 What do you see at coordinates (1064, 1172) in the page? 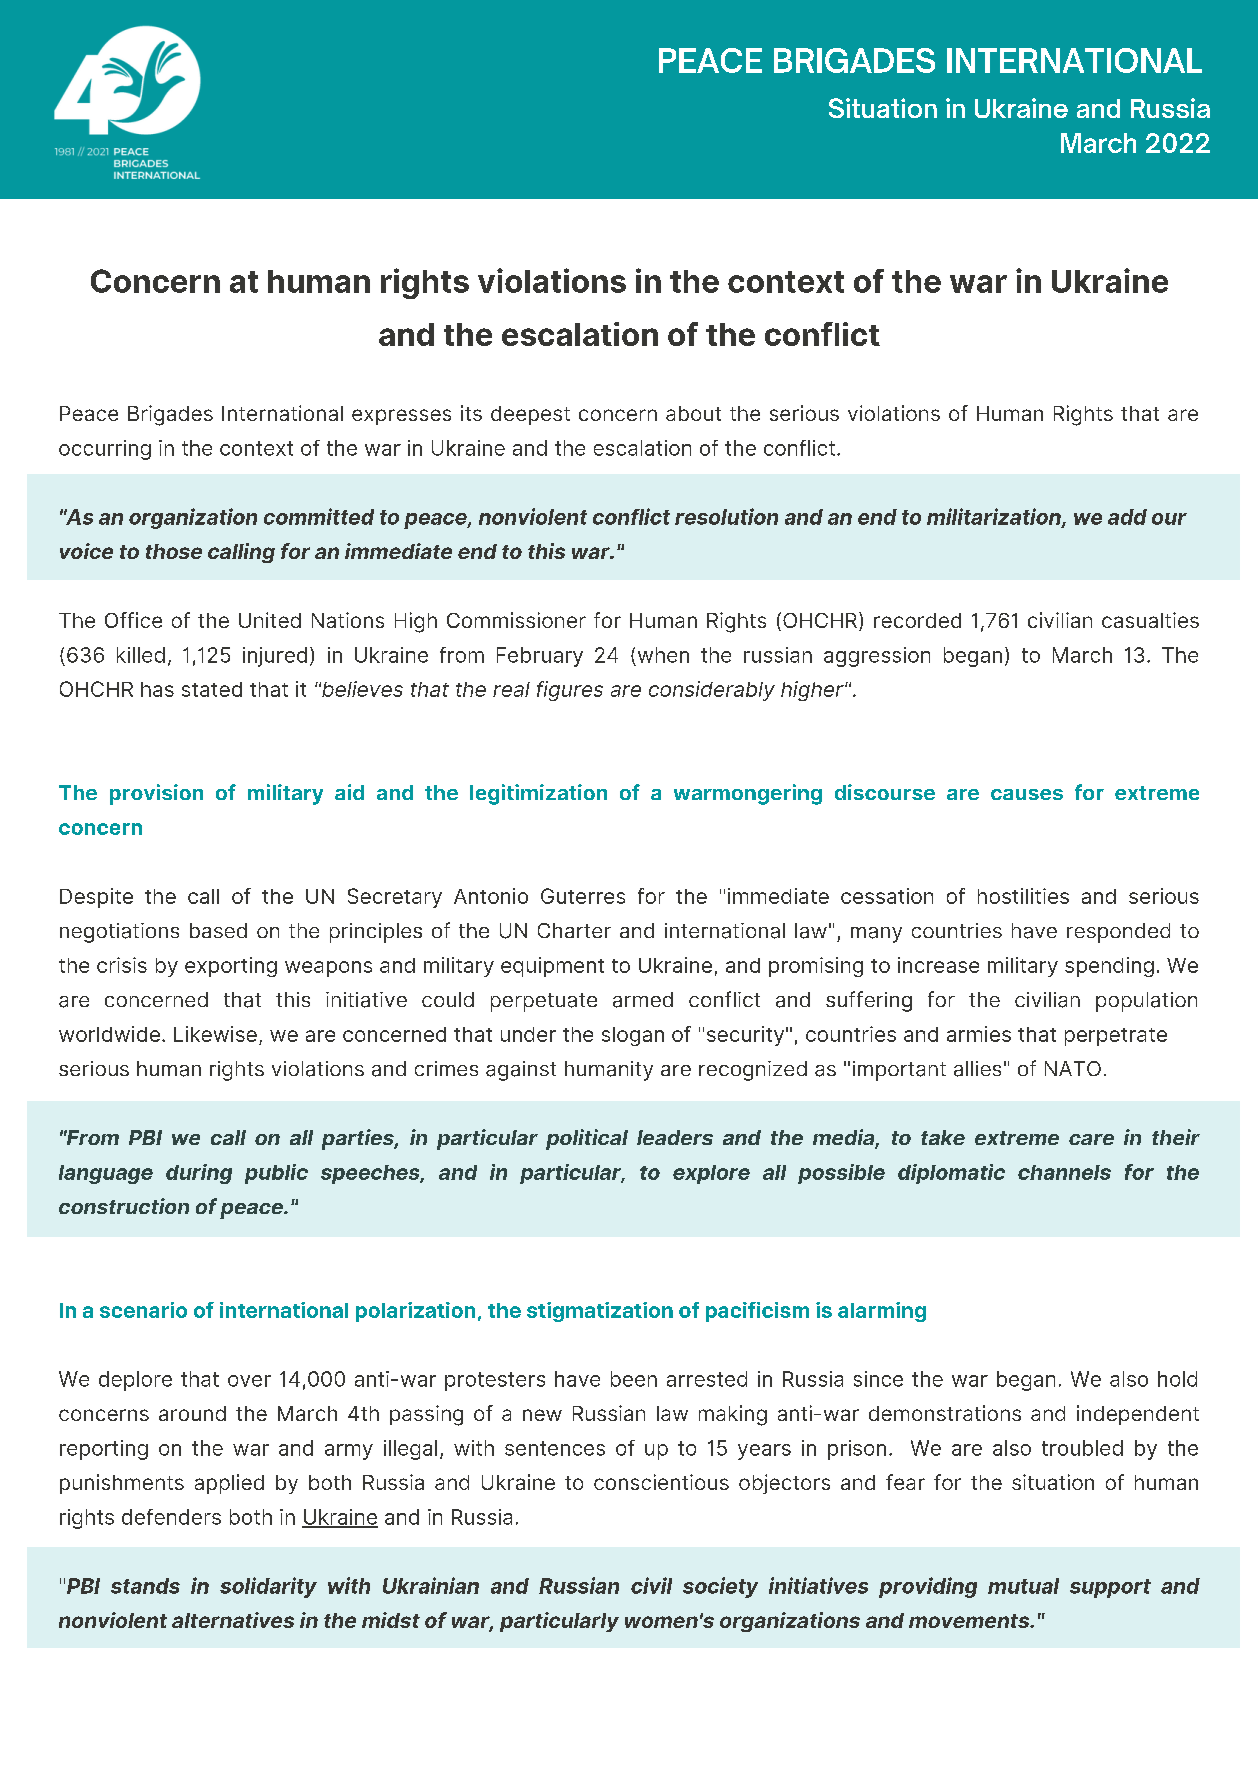
I see `channels` at bounding box center [1064, 1172].
